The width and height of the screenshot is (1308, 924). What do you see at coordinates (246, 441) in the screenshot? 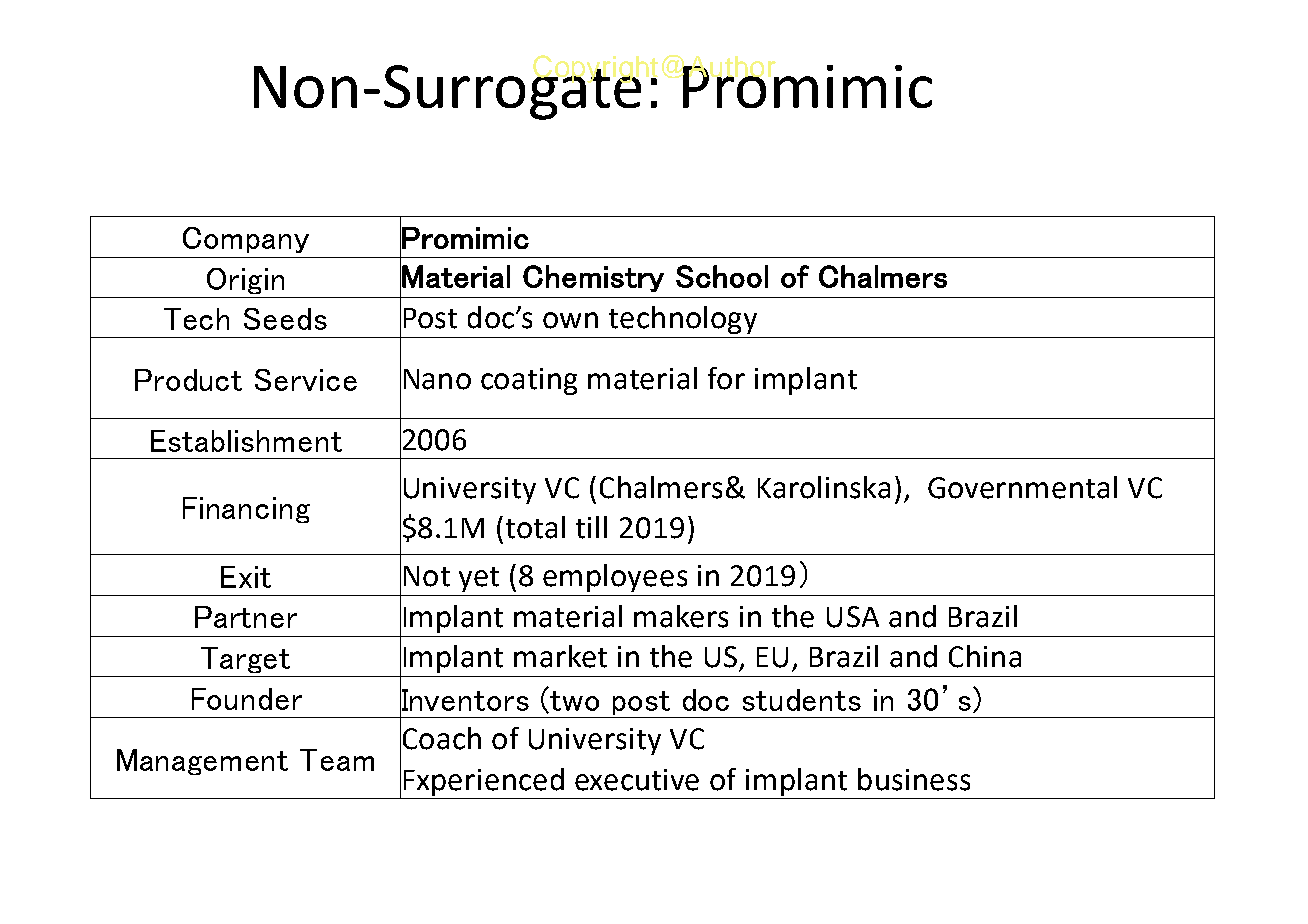
I see `Establishment` at bounding box center [246, 441].
